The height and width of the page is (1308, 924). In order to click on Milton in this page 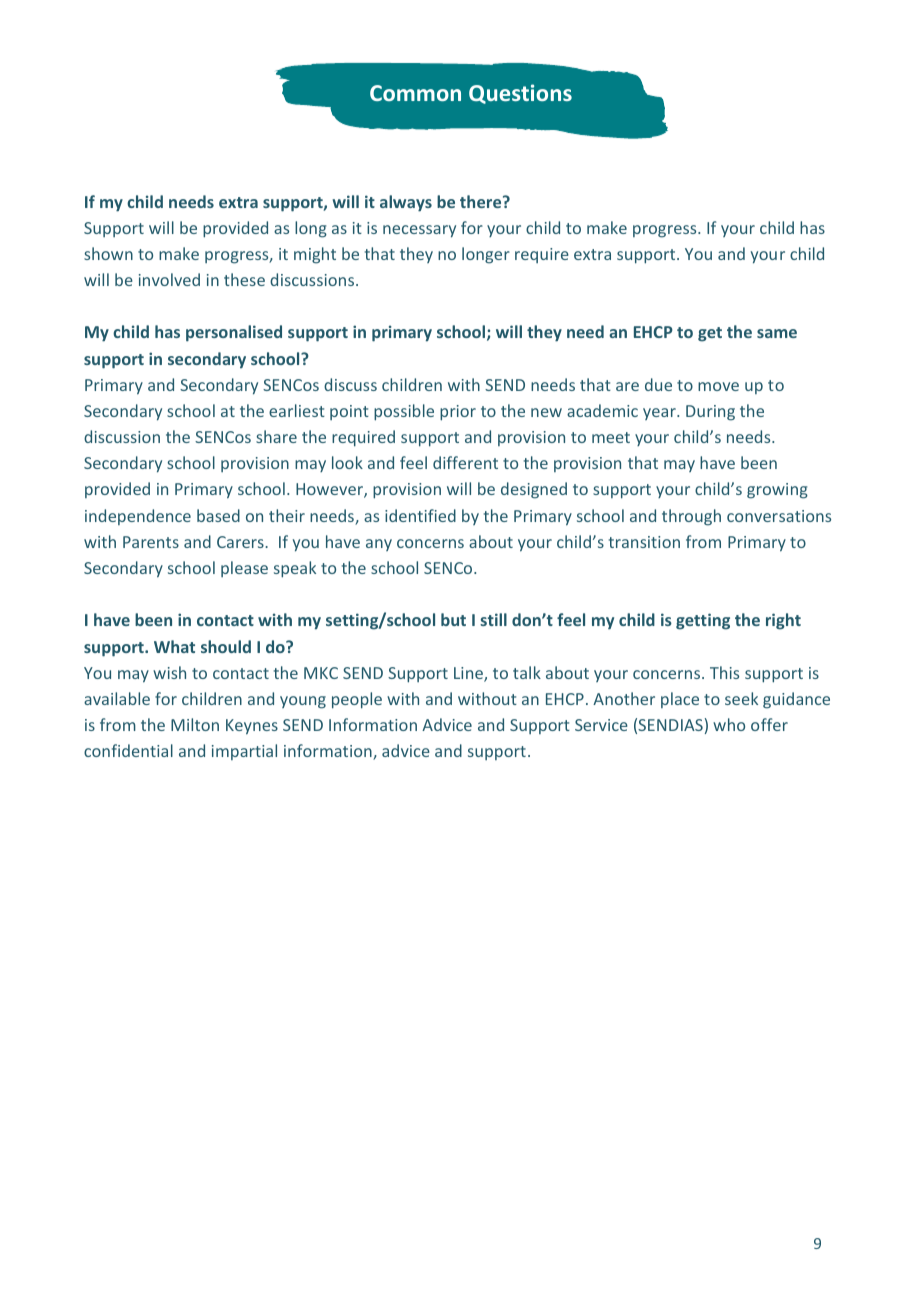, I will do `click(195, 724)`.
